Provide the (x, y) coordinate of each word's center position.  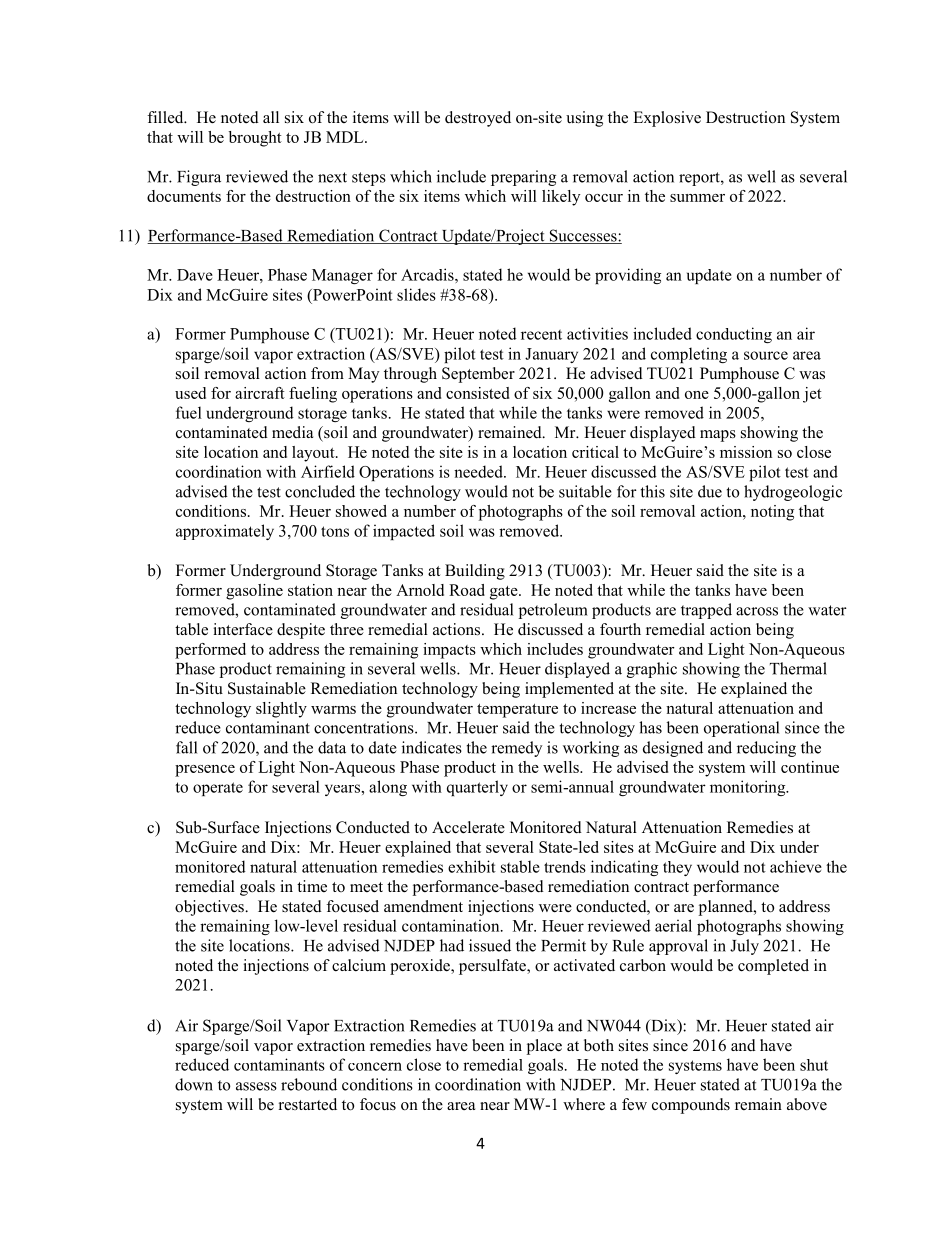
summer (697, 198)
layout (314, 454)
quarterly (477, 788)
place (544, 1047)
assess (256, 1086)
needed (479, 471)
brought (255, 139)
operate (218, 789)
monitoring (749, 788)
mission (746, 452)
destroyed (478, 119)
